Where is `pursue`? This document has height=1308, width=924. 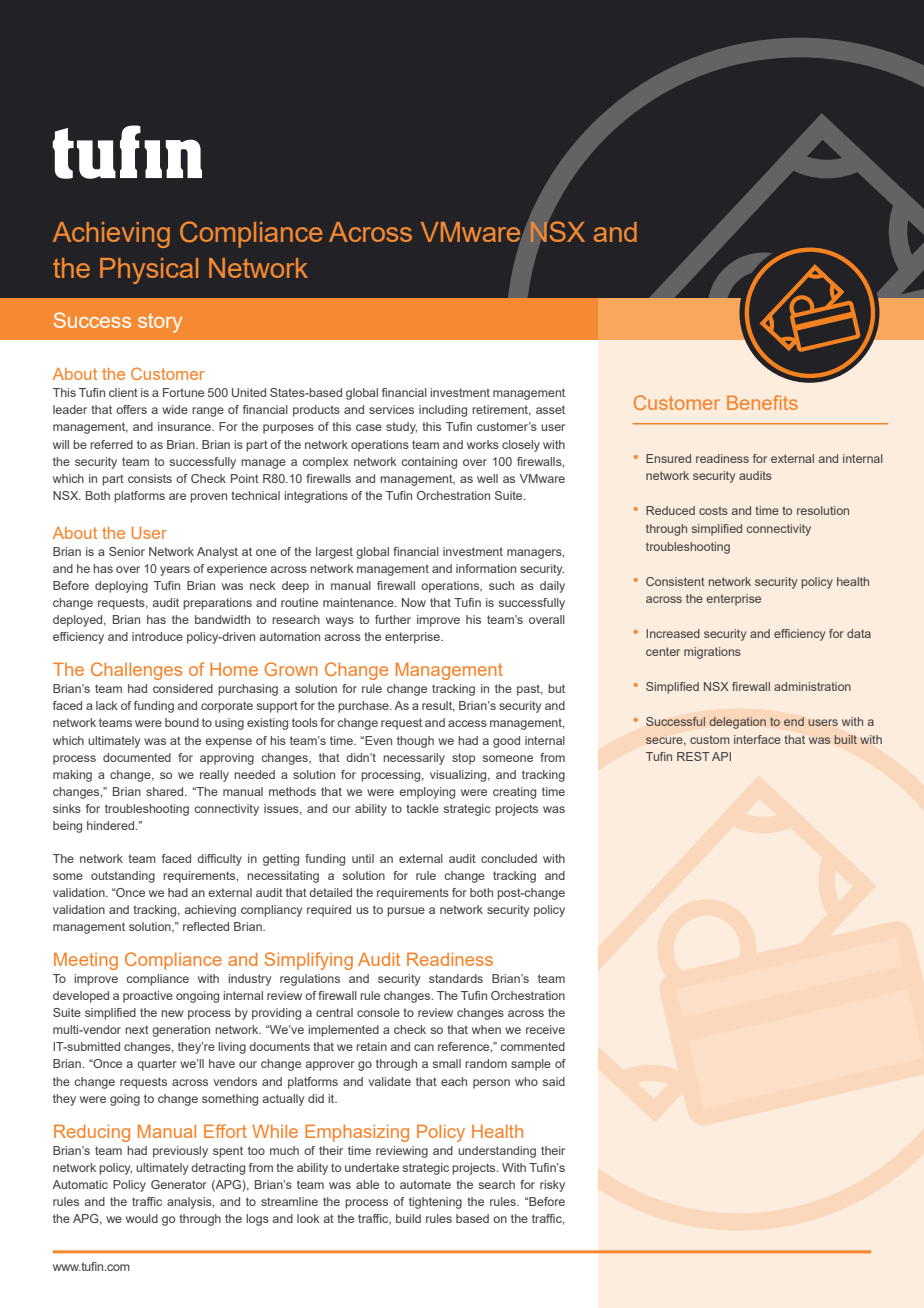 pursue is located at coordinates (406, 912).
